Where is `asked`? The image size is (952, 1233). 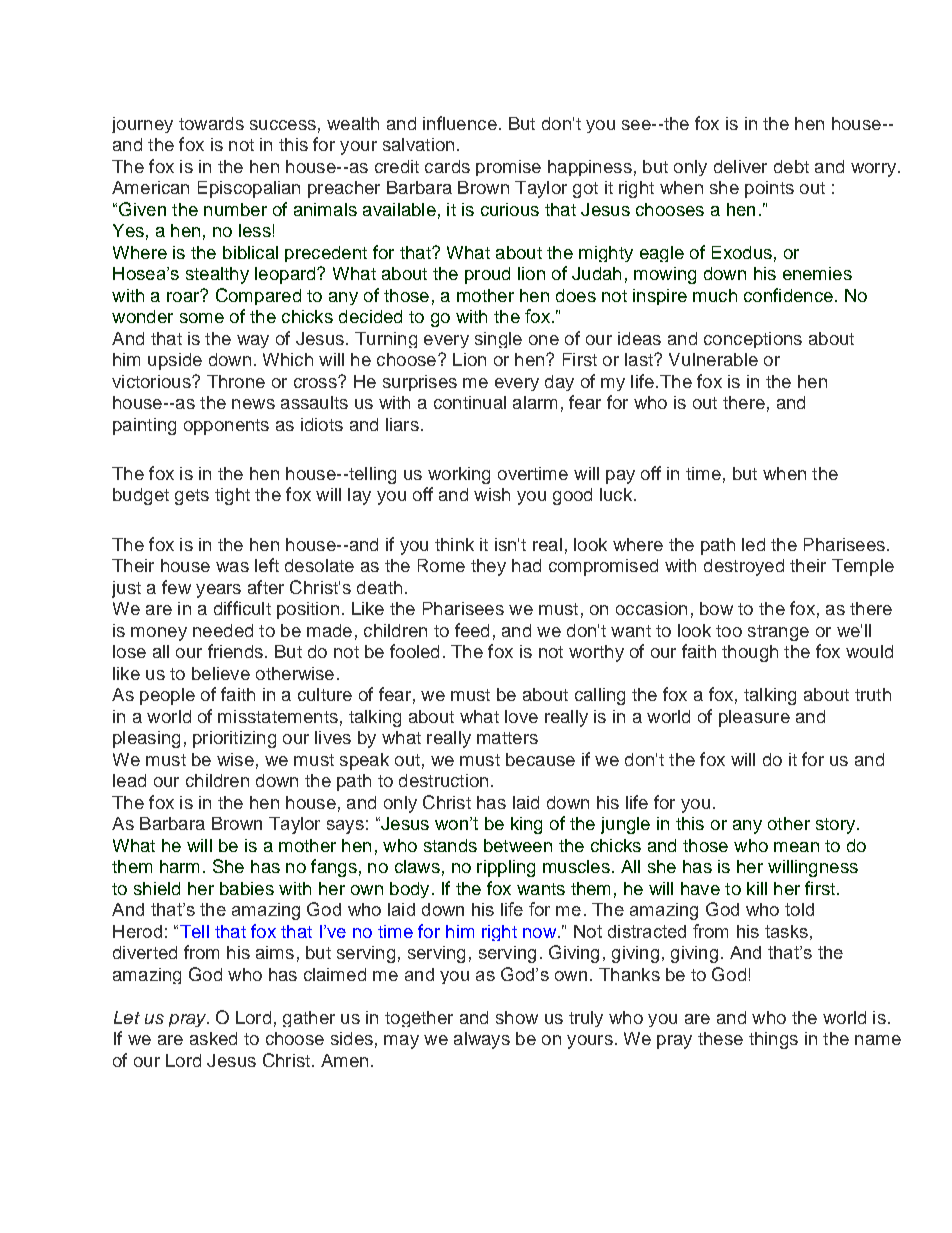 asked is located at coordinates (213, 1038).
